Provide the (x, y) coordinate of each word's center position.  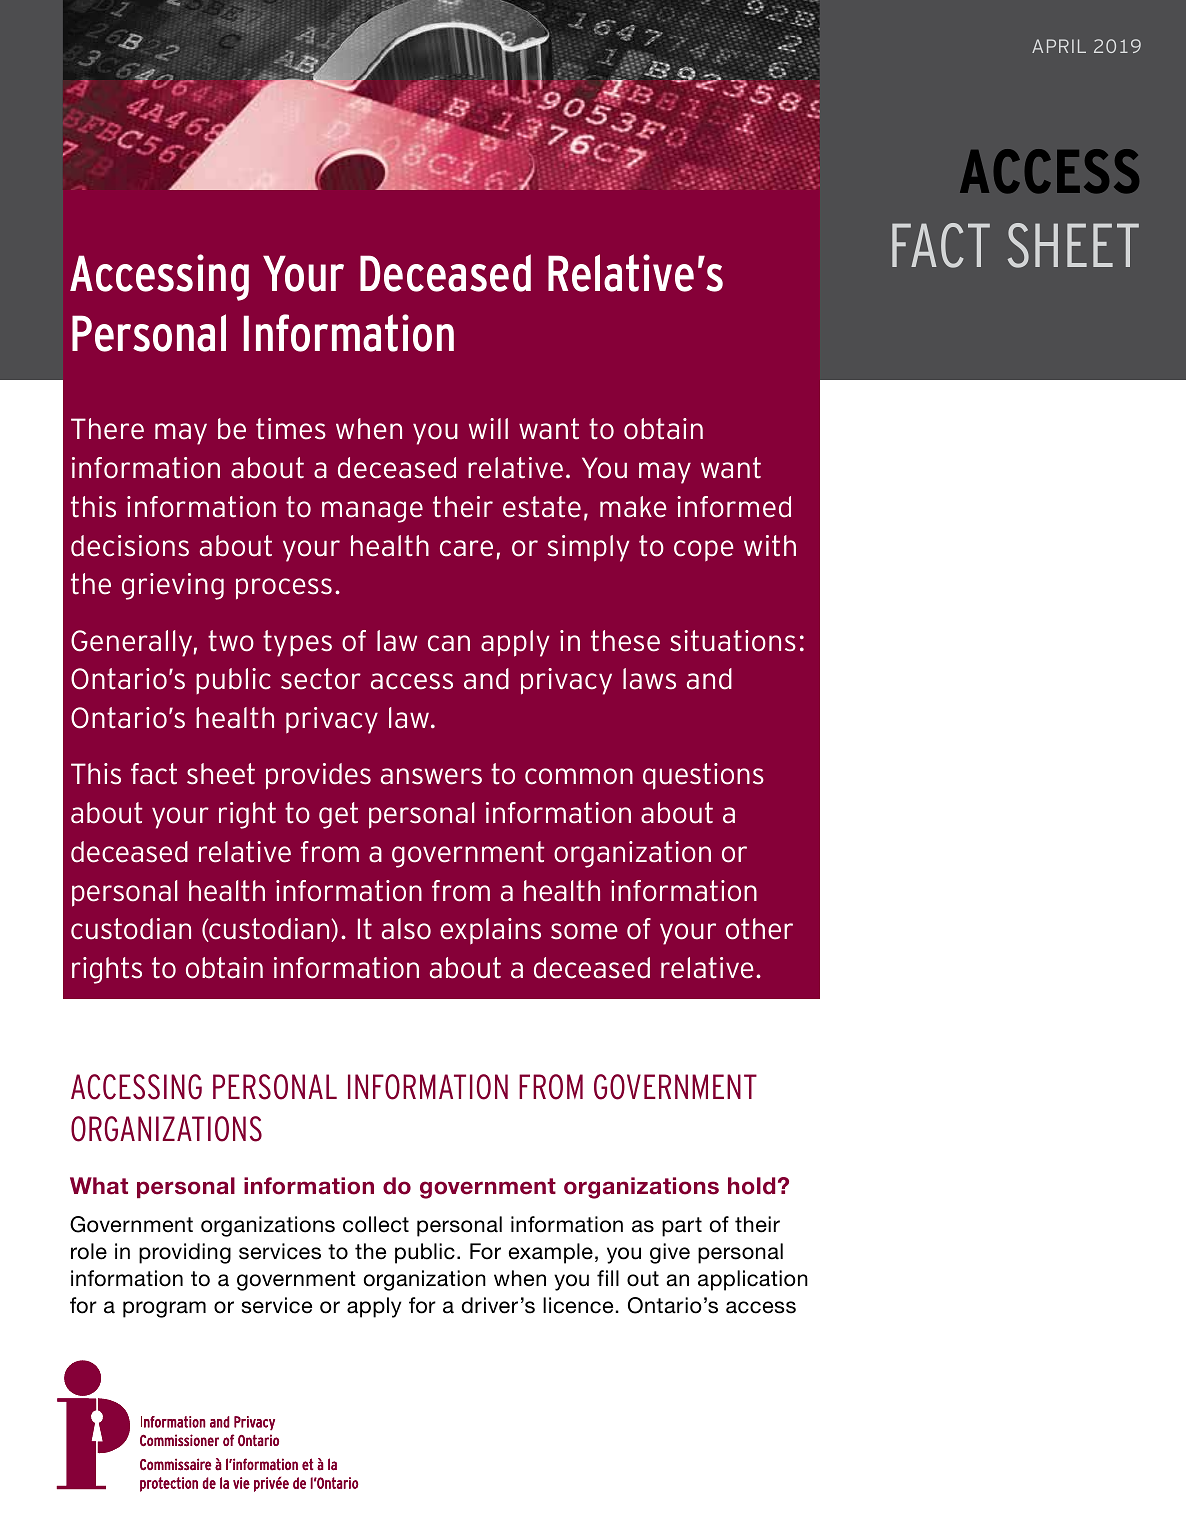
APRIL (1059, 46)
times (291, 429)
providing (185, 1253)
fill (608, 1278)
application (753, 1280)
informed (734, 507)
